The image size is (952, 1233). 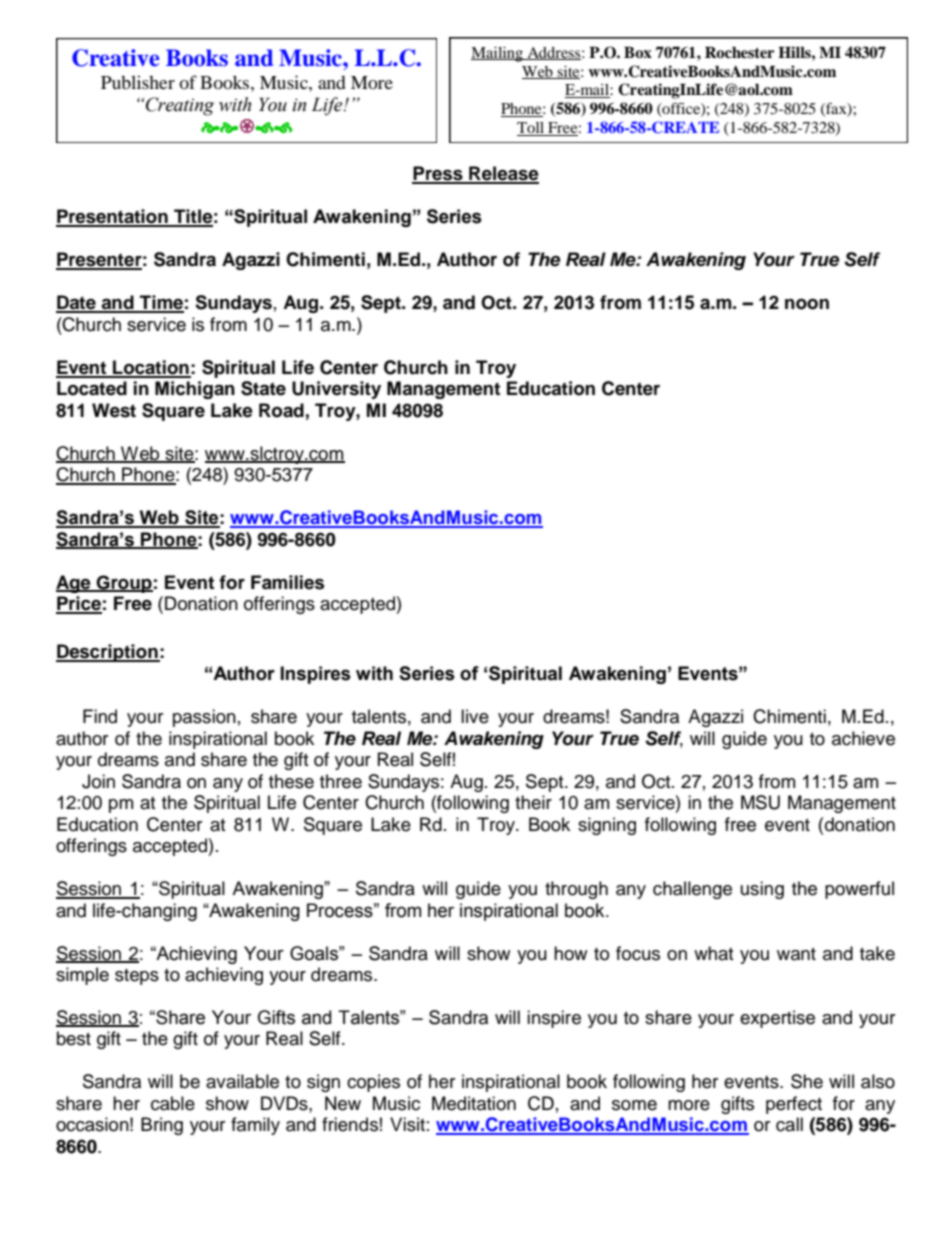 What do you see at coordinates (173, 1103) in the page?
I see `cable` at bounding box center [173, 1103].
